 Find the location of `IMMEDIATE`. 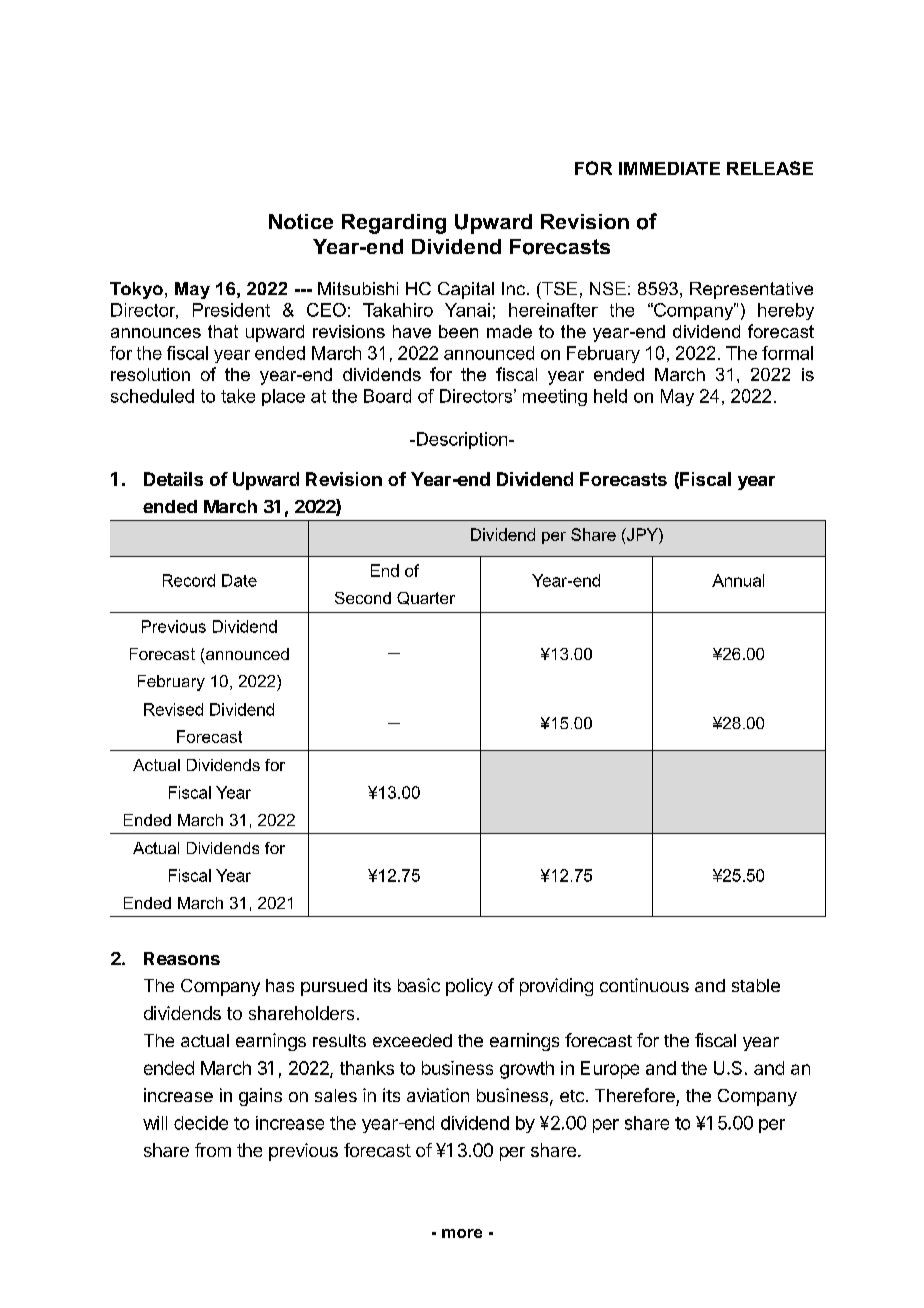

IMMEDIATE is located at coordinates (669, 168).
